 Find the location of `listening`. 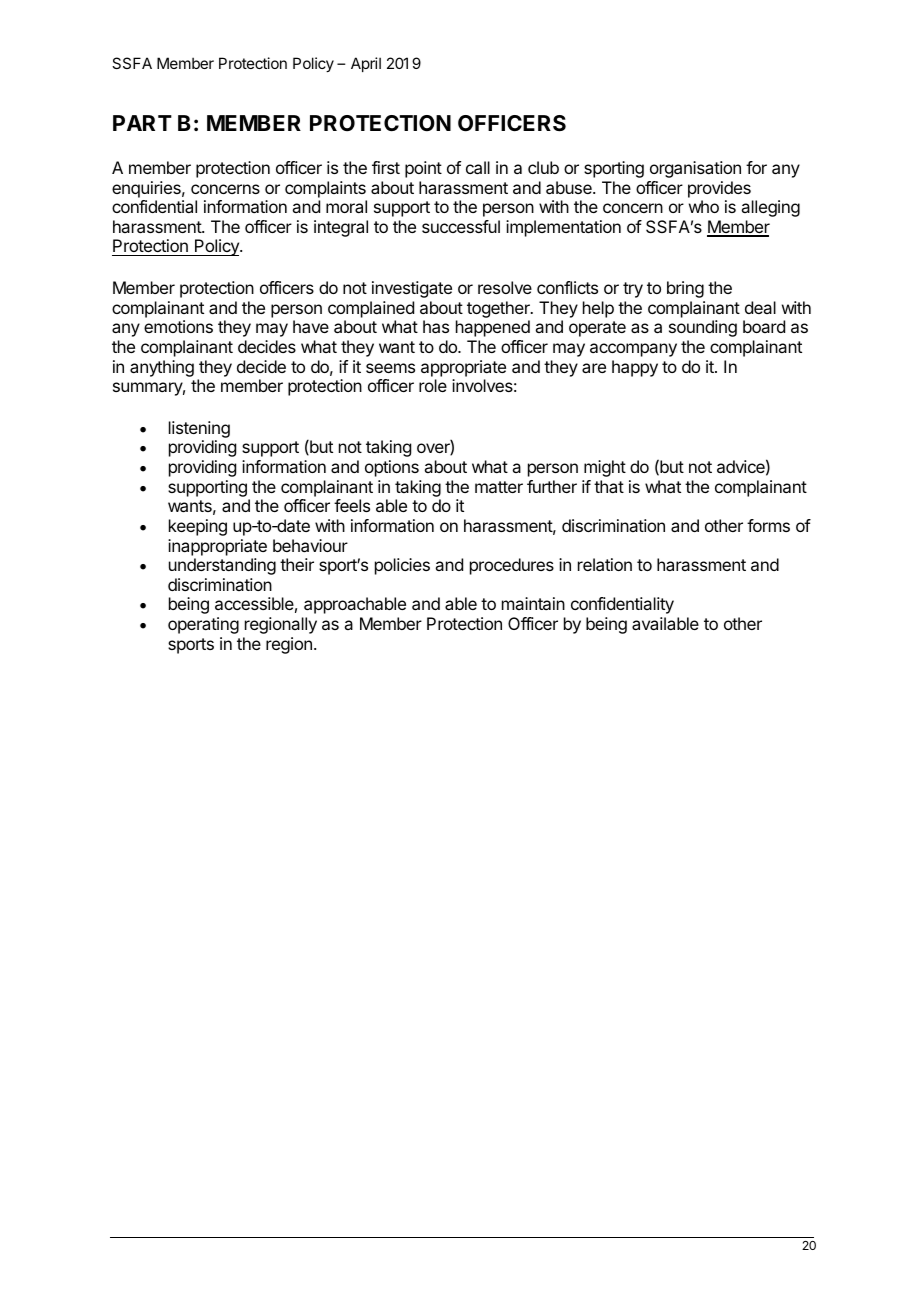

listening is located at coordinates (199, 429).
